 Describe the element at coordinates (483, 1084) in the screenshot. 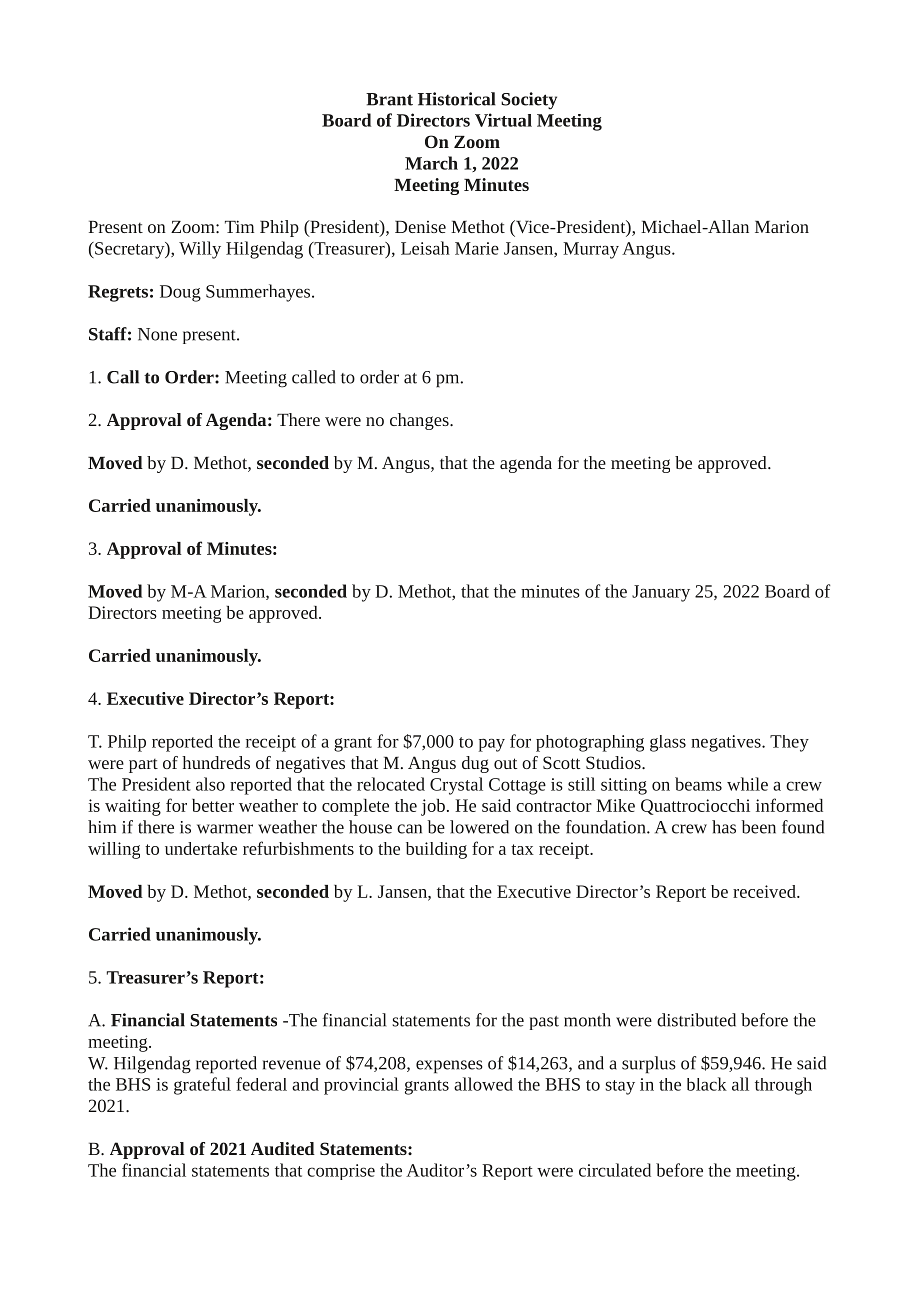

I see `allowed` at that location.
